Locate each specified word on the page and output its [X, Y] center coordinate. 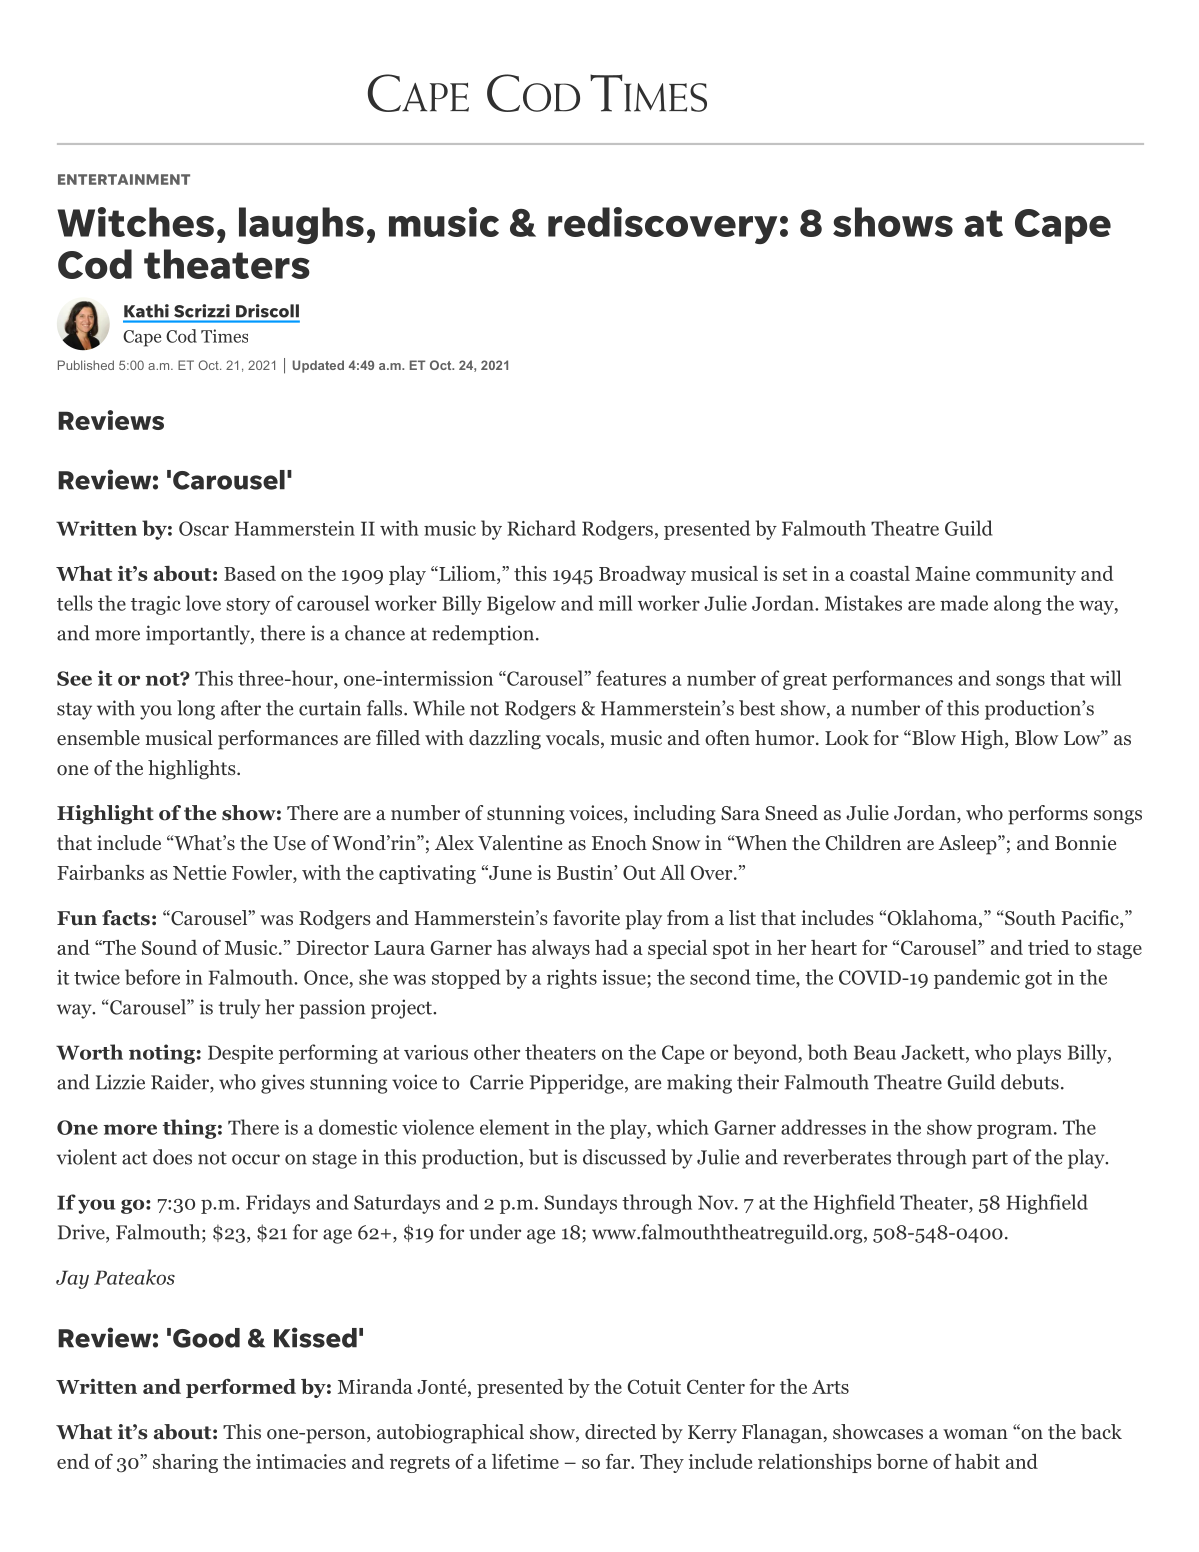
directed [621, 1432]
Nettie [199, 872]
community [1026, 575]
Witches [135, 222]
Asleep [967, 845]
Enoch [619, 843]
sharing [185, 1463]
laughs [301, 225]
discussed [624, 1157]
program [1014, 1131]
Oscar [204, 528]
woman [975, 1434]
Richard [541, 528]
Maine [942, 573]
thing [189, 1129]
